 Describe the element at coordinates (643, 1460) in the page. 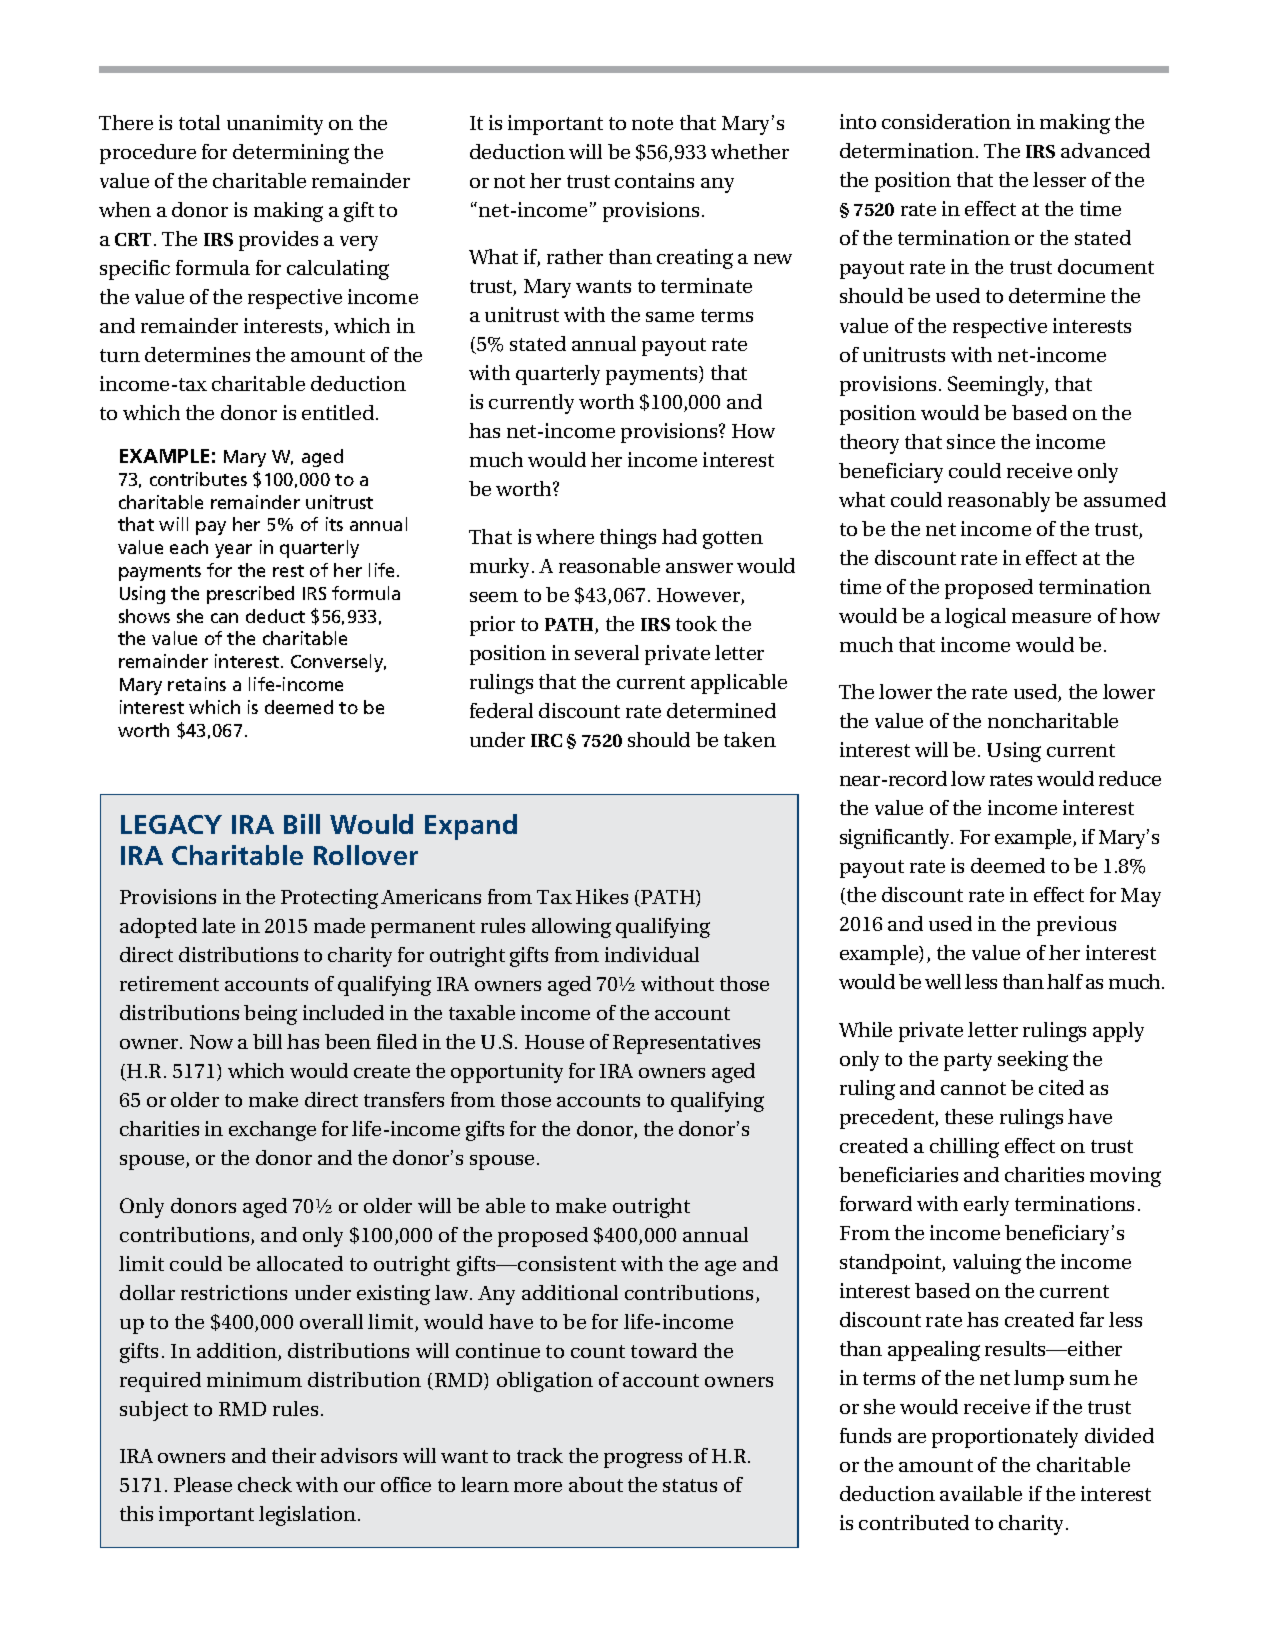

I see `progress` at that location.
